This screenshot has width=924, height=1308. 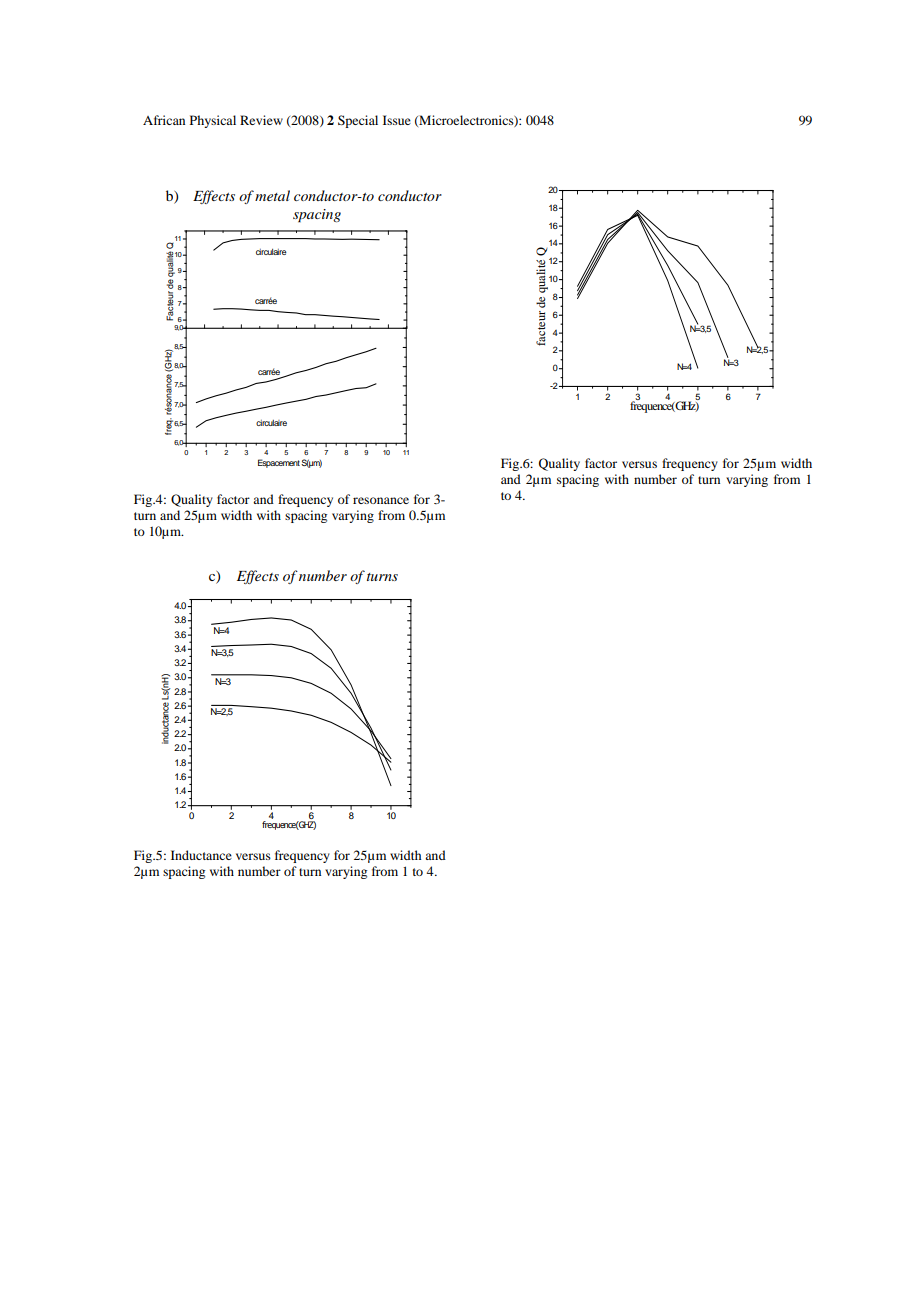 I want to click on metal, so click(x=272, y=195).
